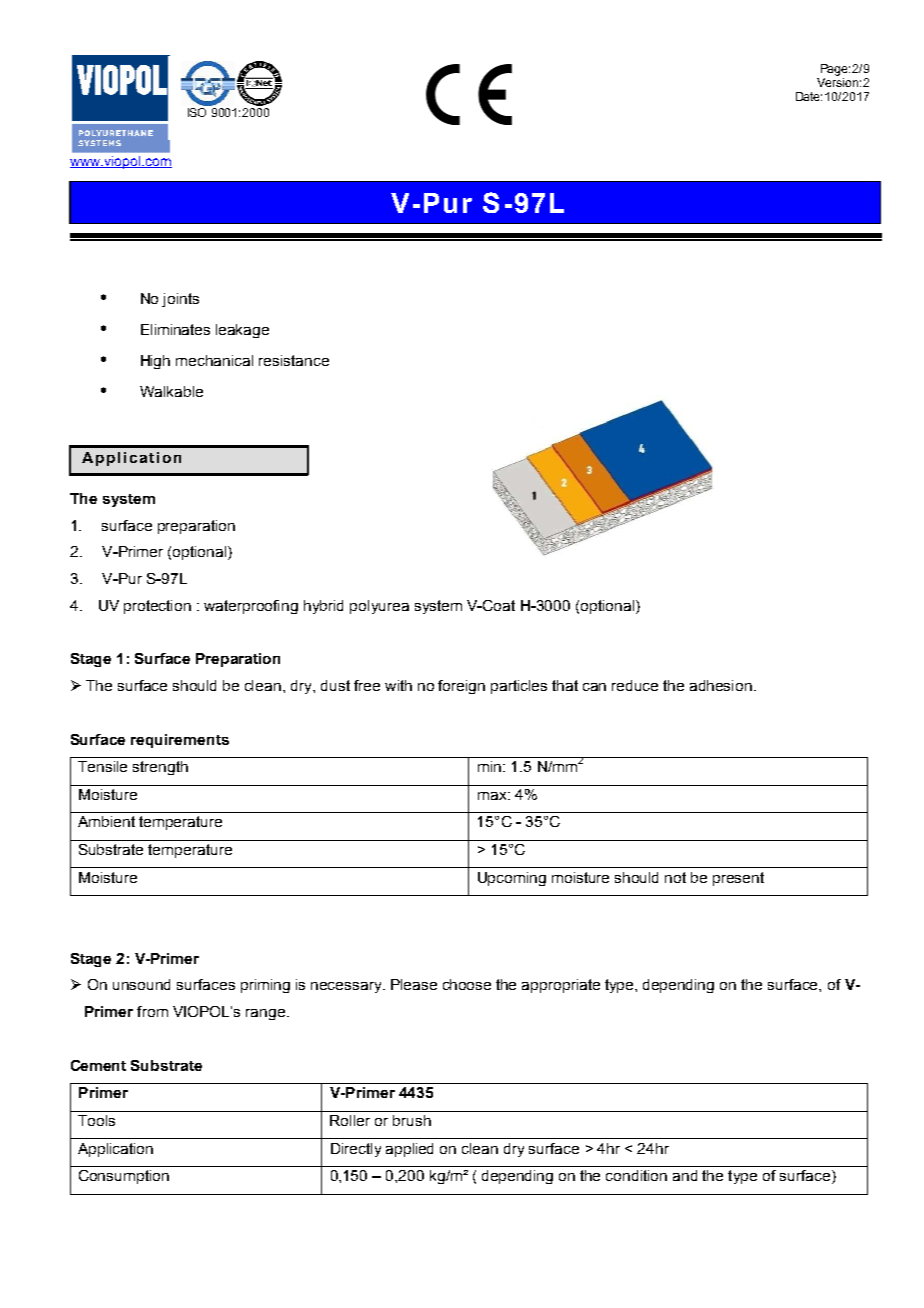  Describe the element at coordinates (175, 329) in the document. I see `Eliminates` at that location.
